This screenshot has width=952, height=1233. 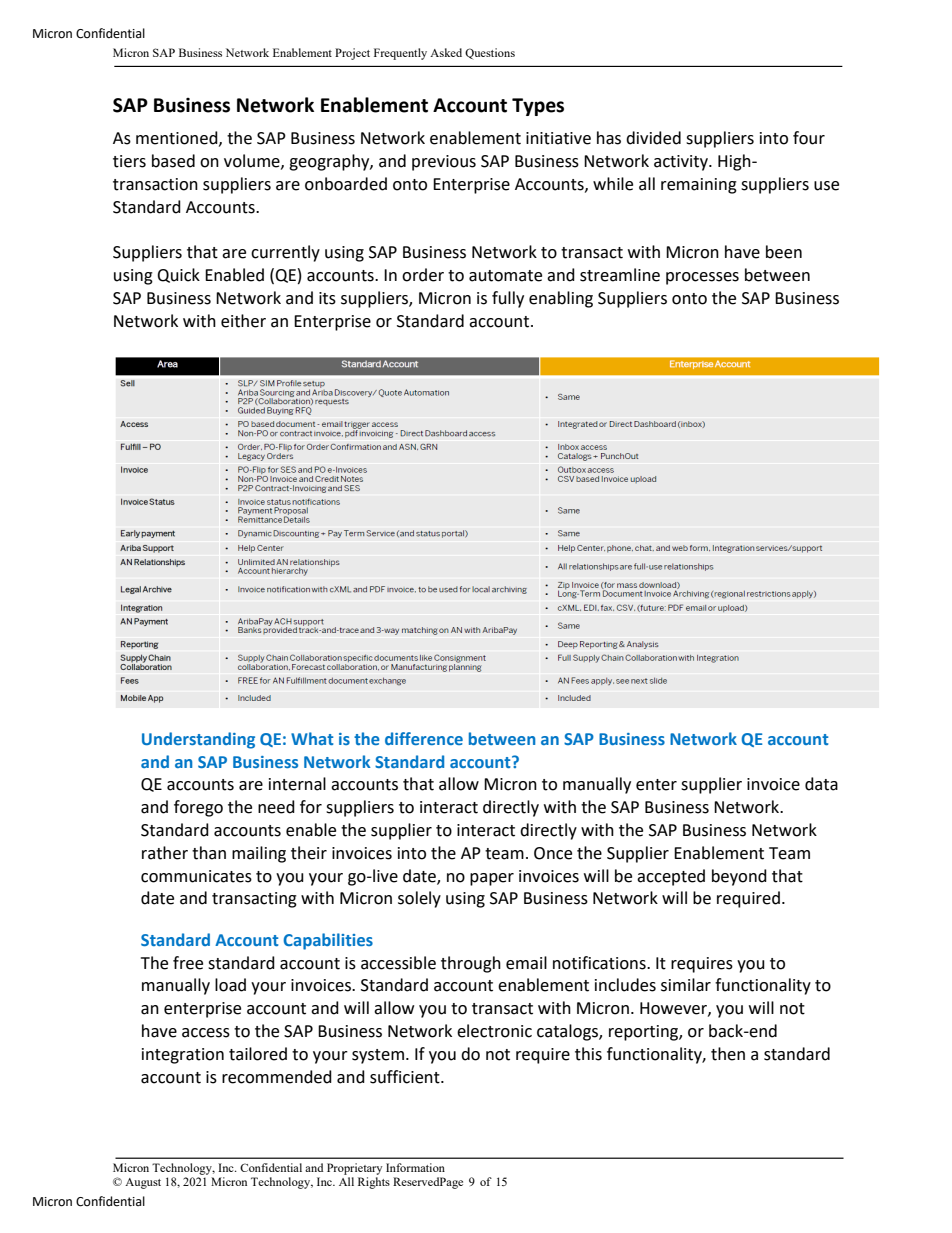 I want to click on based, so click(x=173, y=161).
